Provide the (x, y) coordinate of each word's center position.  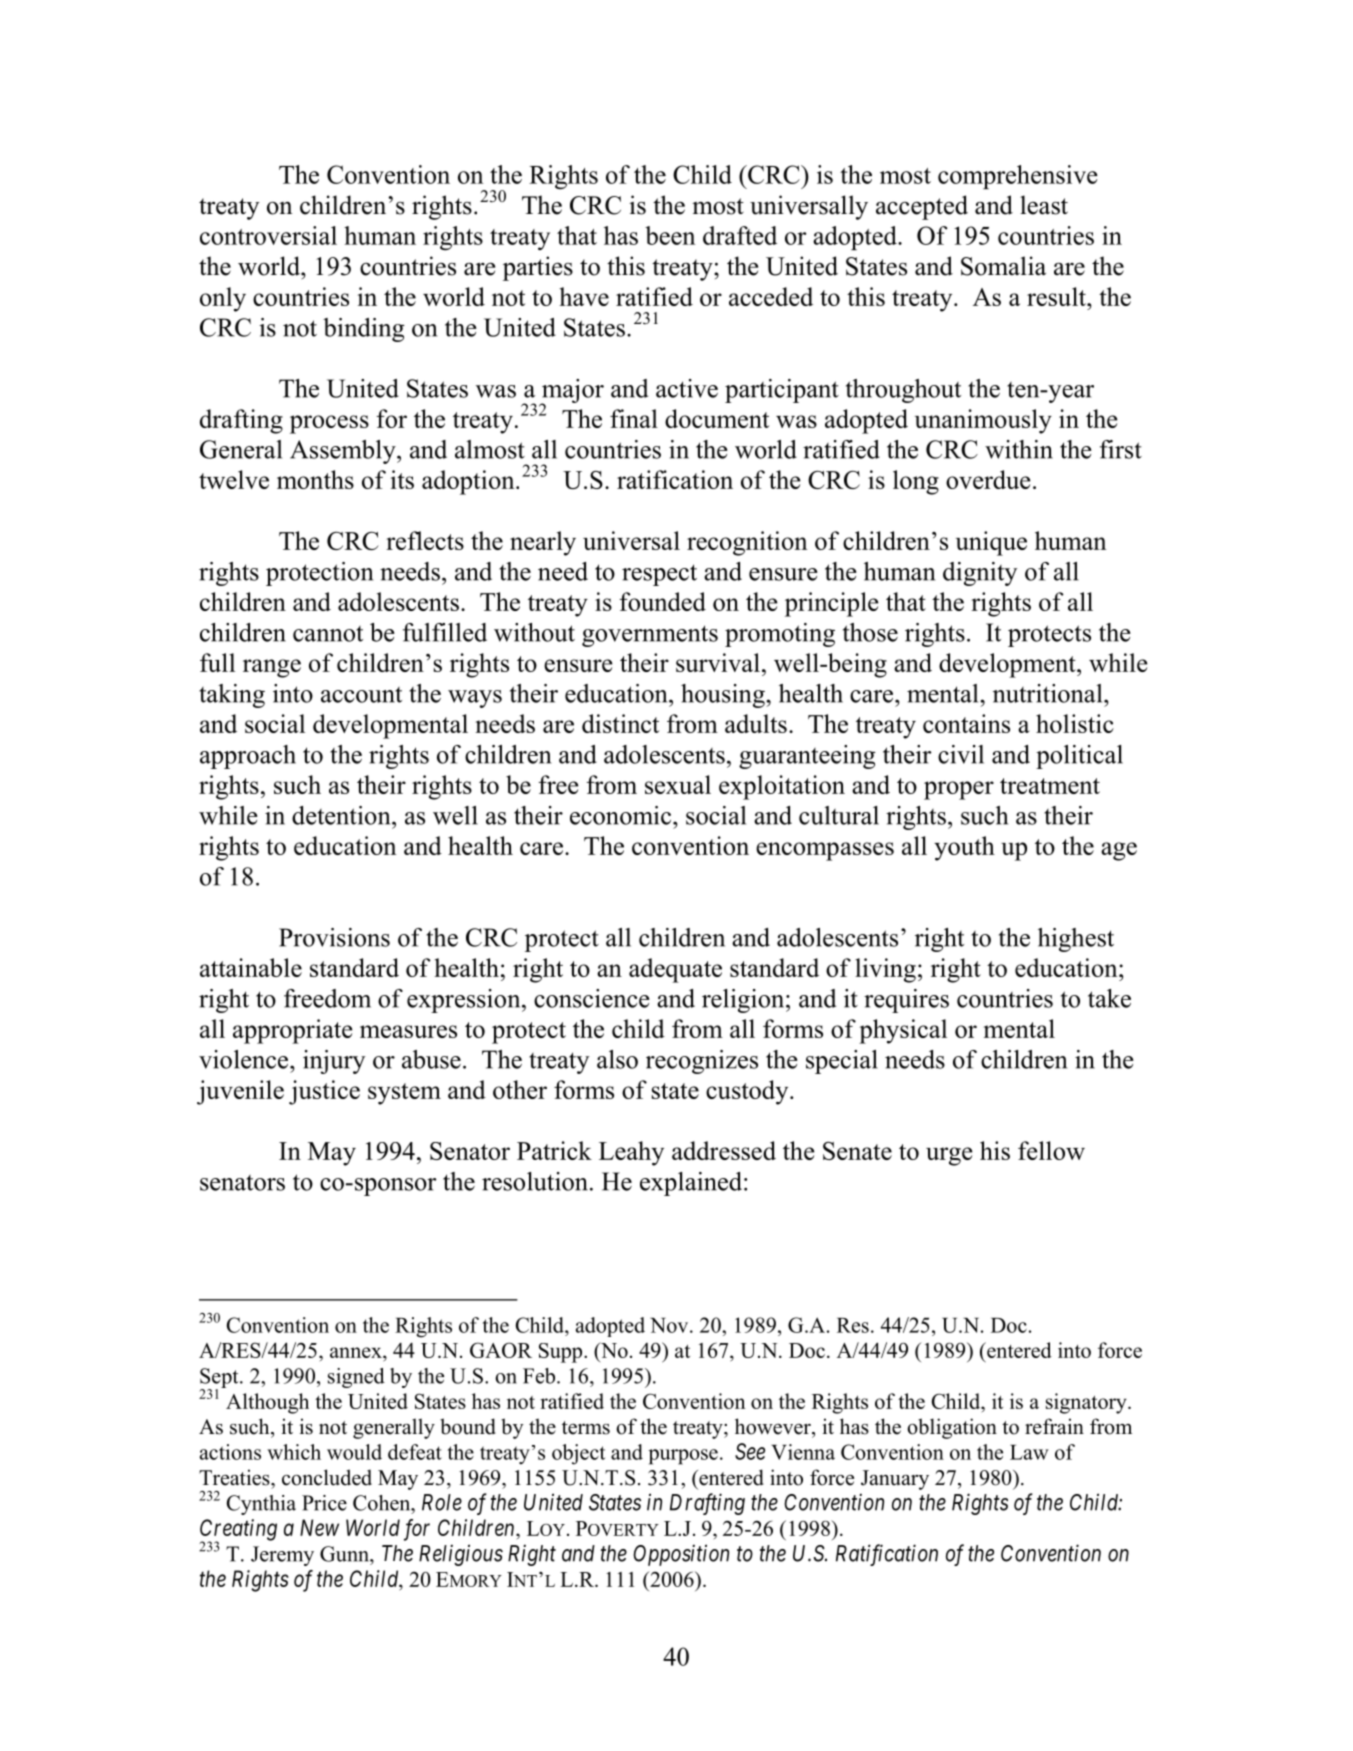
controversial (268, 235)
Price (324, 1503)
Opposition (681, 1555)
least (1044, 205)
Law (1029, 1452)
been (670, 235)
